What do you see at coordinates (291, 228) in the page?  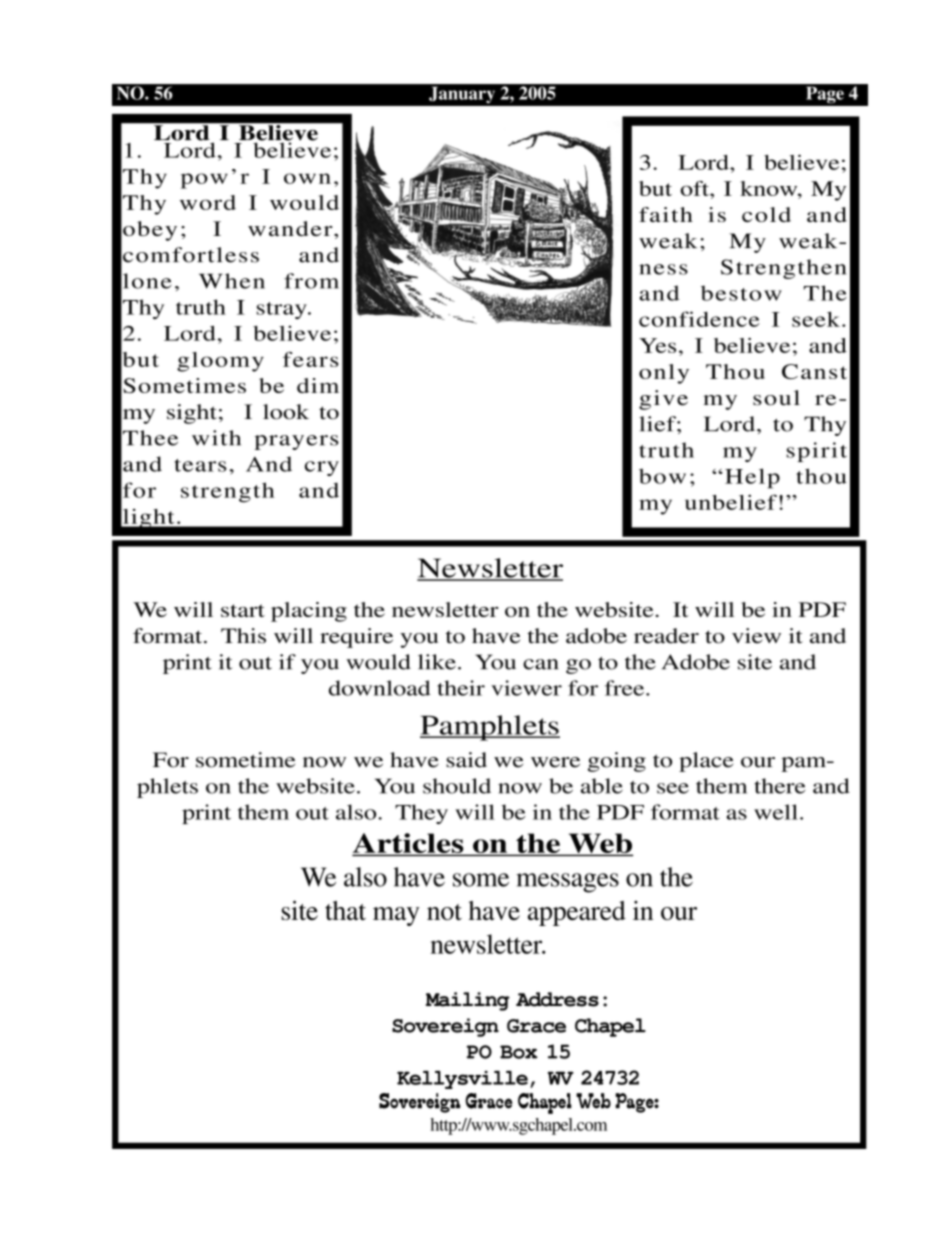 I see `wander` at bounding box center [291, 228].
